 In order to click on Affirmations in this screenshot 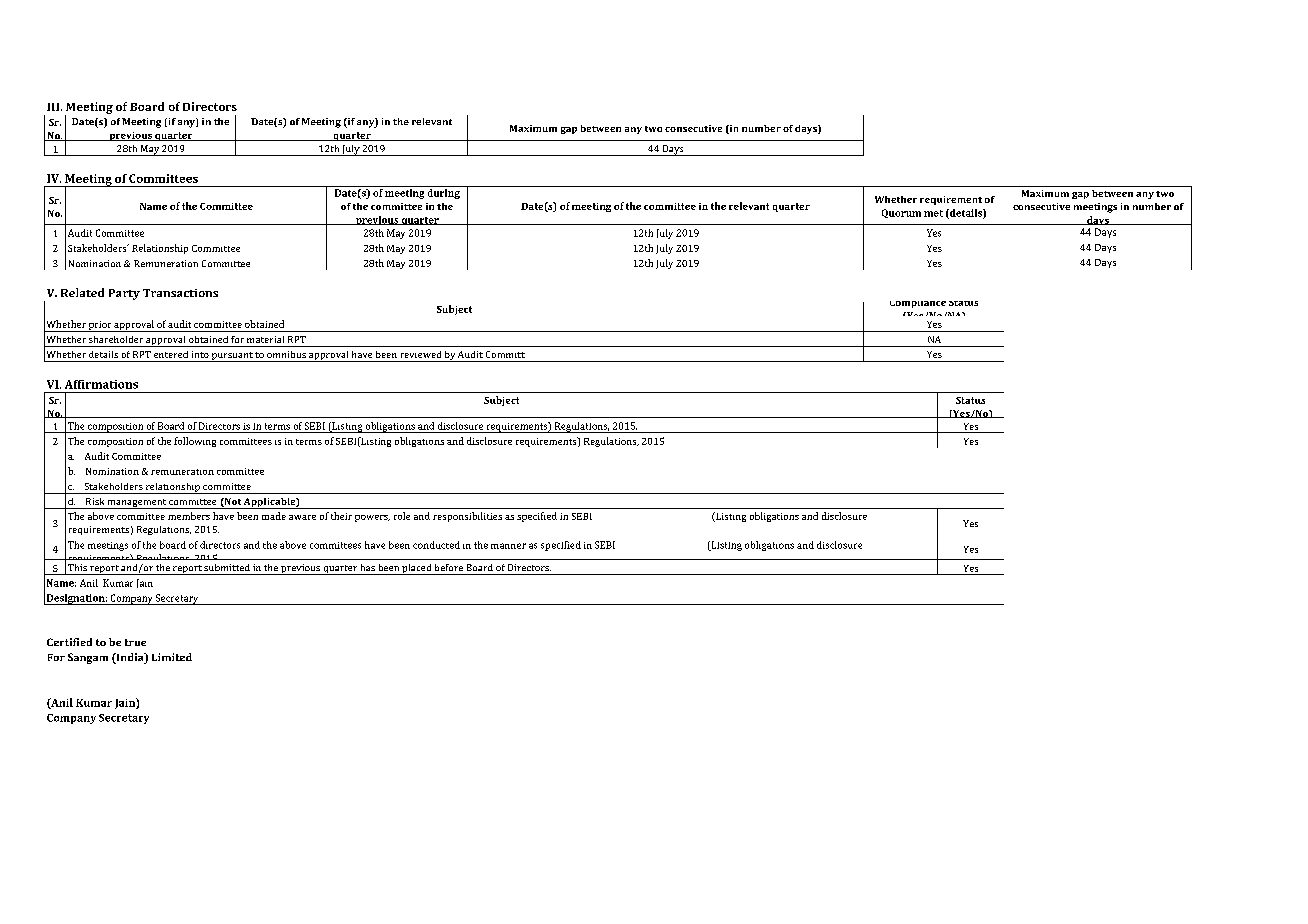, I will do `click(101, 384)`.
